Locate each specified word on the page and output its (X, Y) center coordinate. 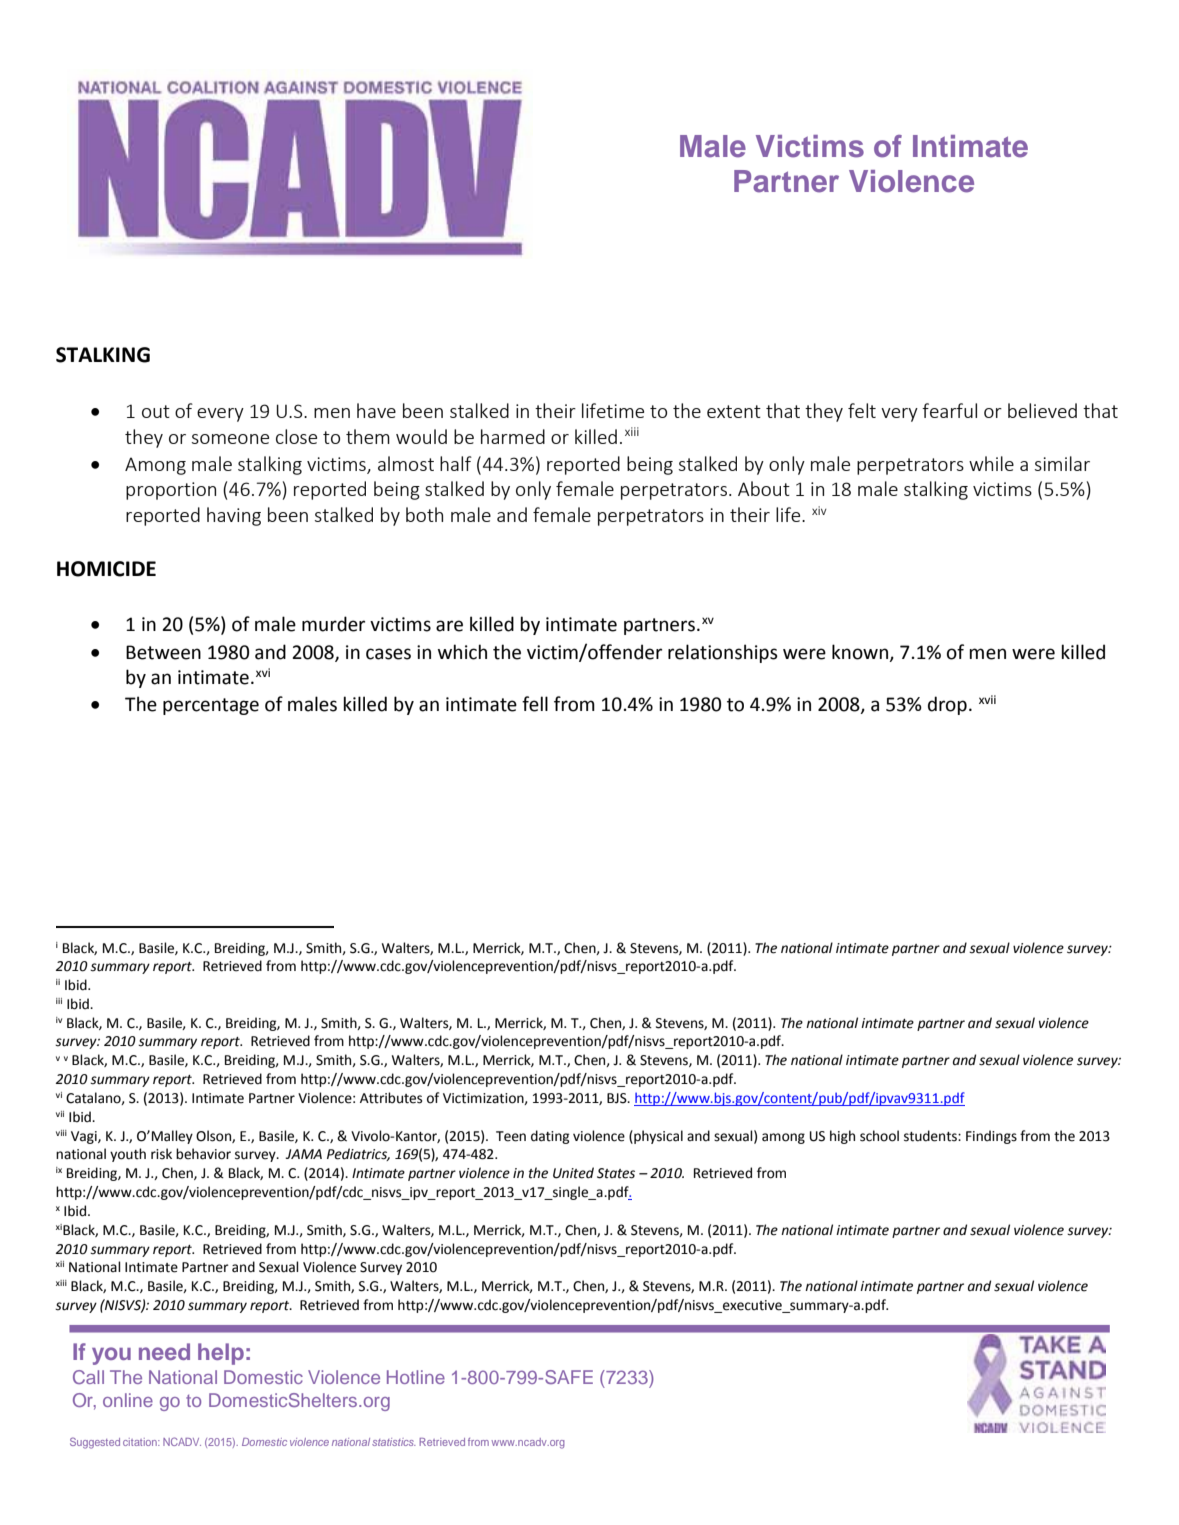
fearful (949, 410)
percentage (211, 706)
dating (550, 1137)
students (931, 1136)
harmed (513, 436)
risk (161, 1154)
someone (230, 439)
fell (535, 704)
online (128, 1400)
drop (947, 705)
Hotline (416, 1377)
